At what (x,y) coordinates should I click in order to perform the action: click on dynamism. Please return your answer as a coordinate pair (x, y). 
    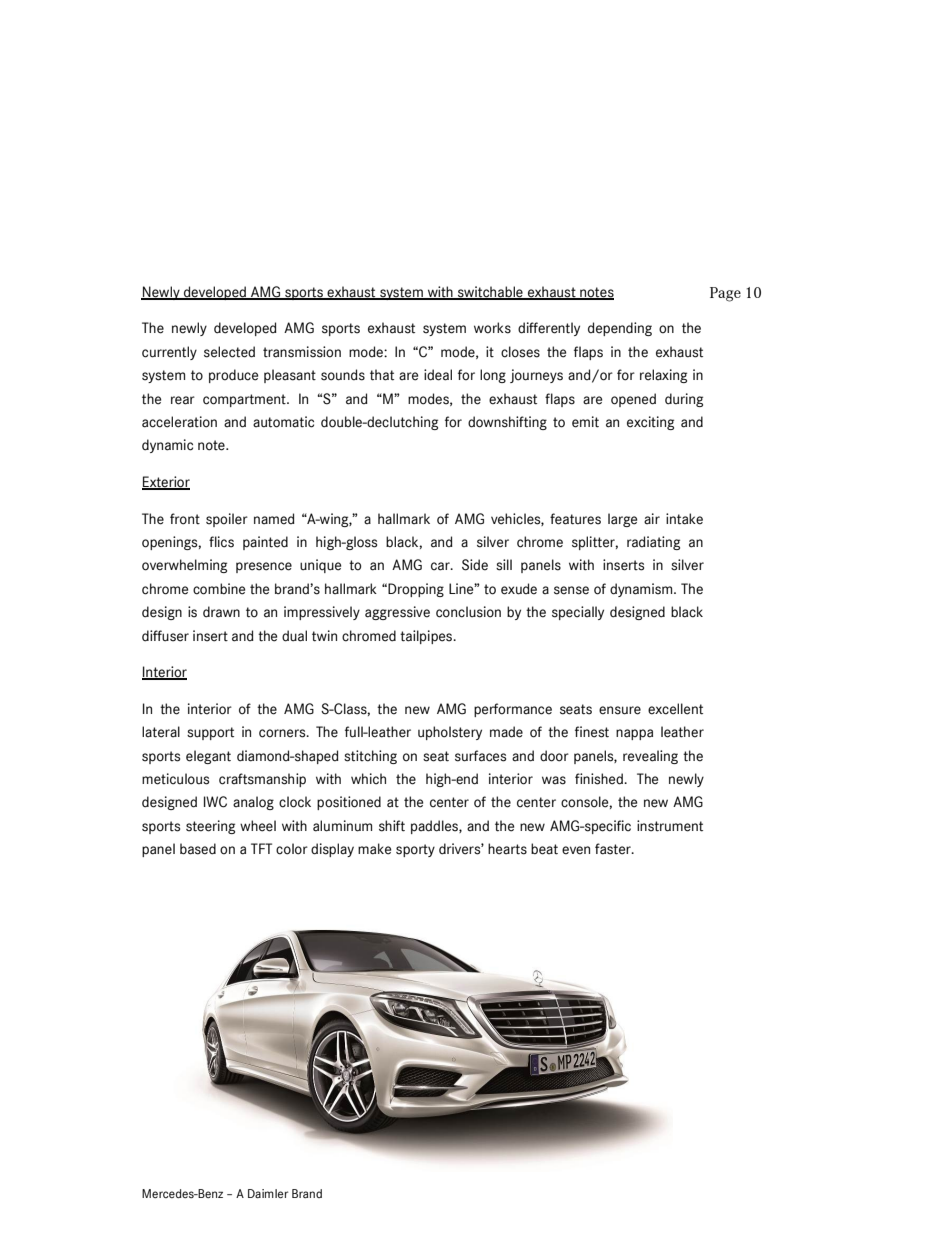
    Looking at the image, I should click on (642, 590).
